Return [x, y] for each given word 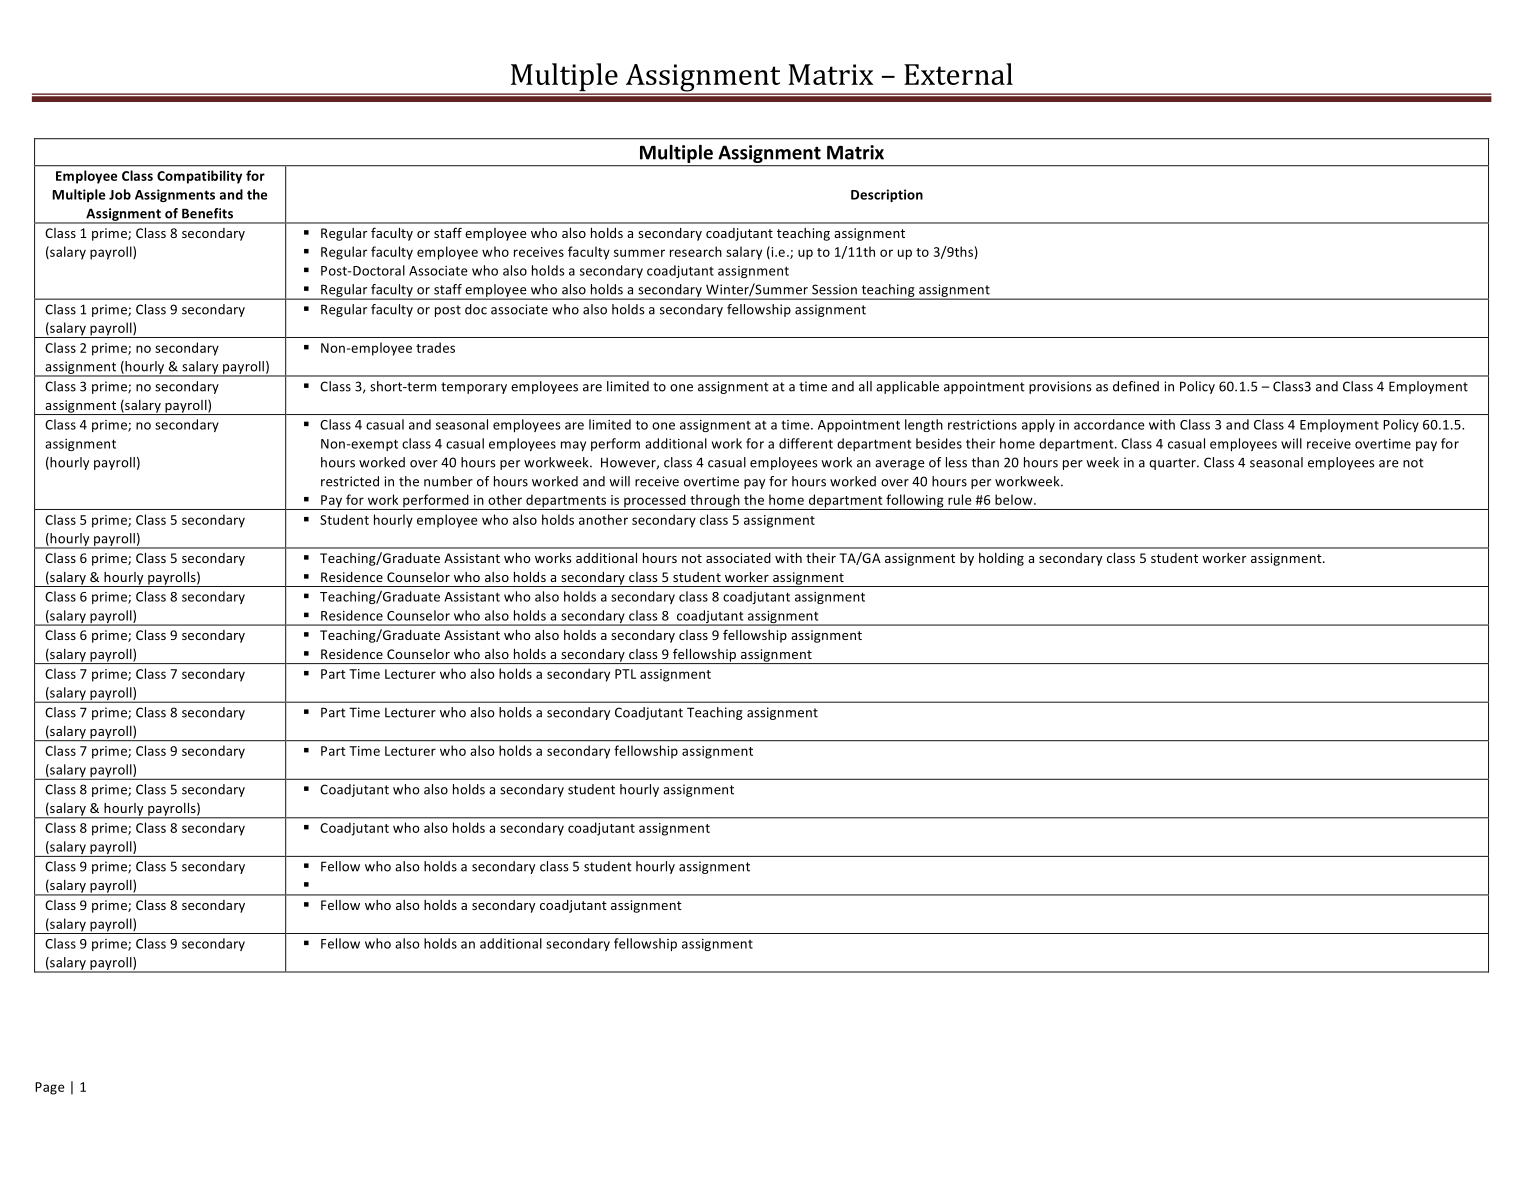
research [696, 251]
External [958, 74]
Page [50, 1088]
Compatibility [199, 177]
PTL [625, 674]
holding [1001, 559]
